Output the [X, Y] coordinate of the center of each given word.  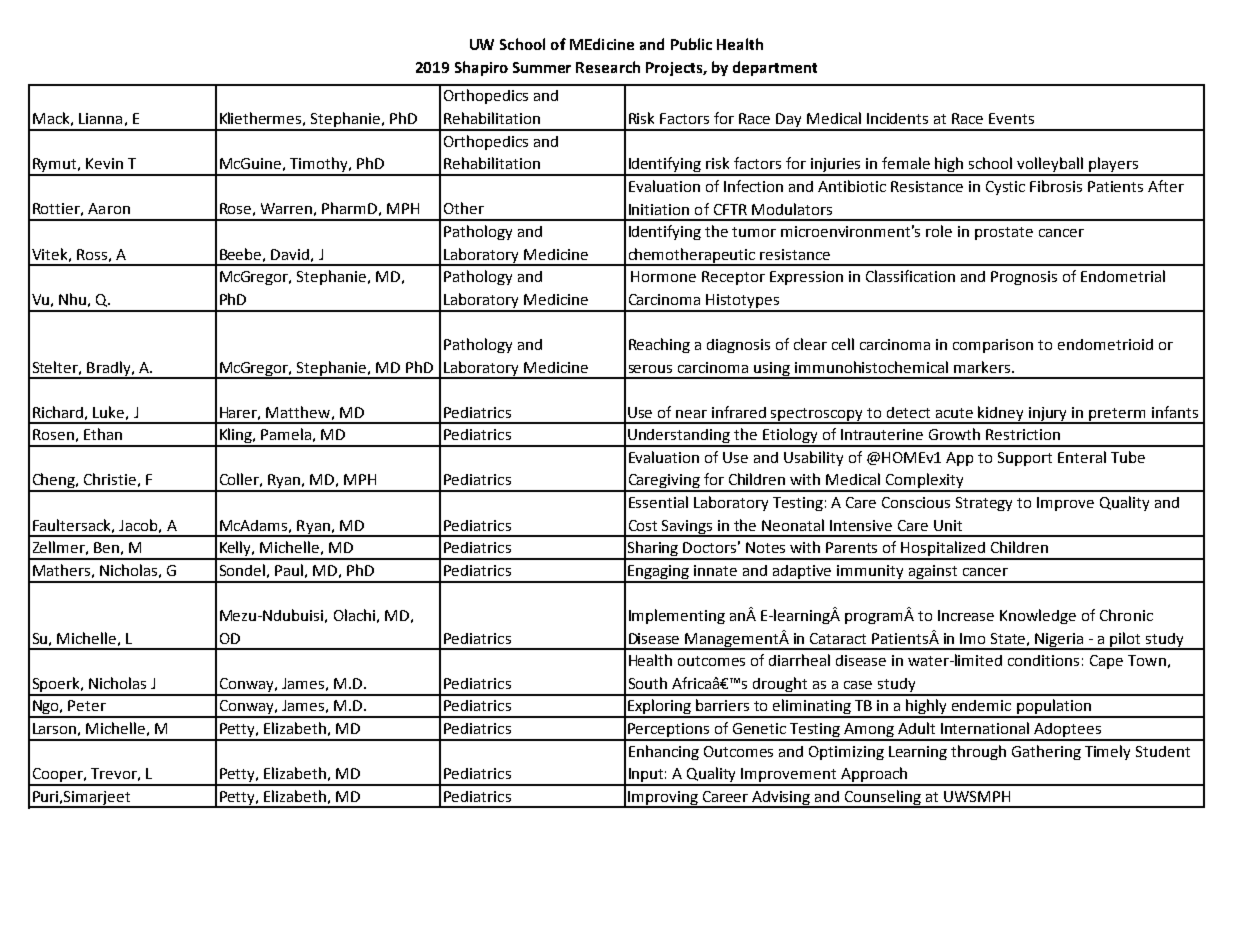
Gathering [1046, 752]
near [691, 414]
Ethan [103, 434]
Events [1011, 118]
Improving [663, 799]
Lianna [100, 118]
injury [1048, 415]
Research [608, 67]
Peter [87, 705]
